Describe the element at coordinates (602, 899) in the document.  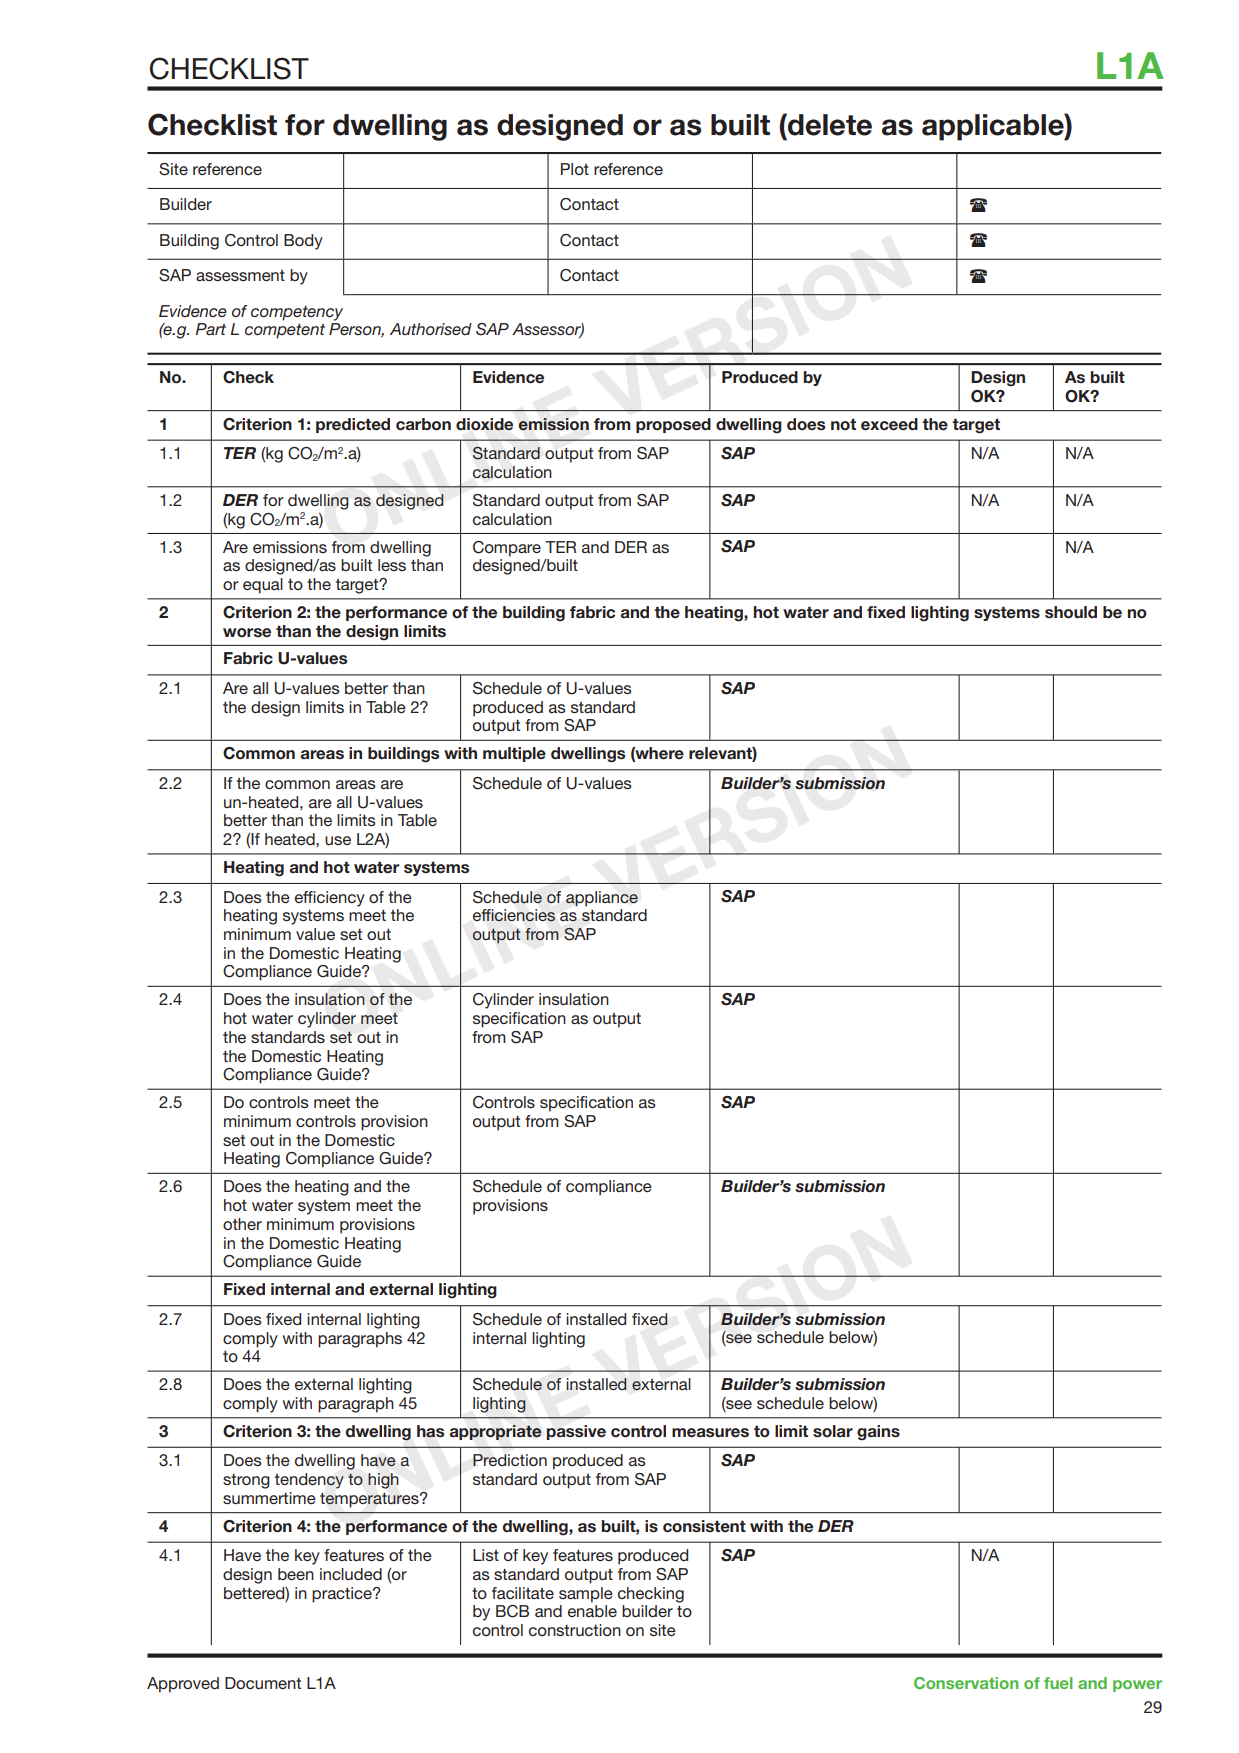
I see `appliance` at that location.
